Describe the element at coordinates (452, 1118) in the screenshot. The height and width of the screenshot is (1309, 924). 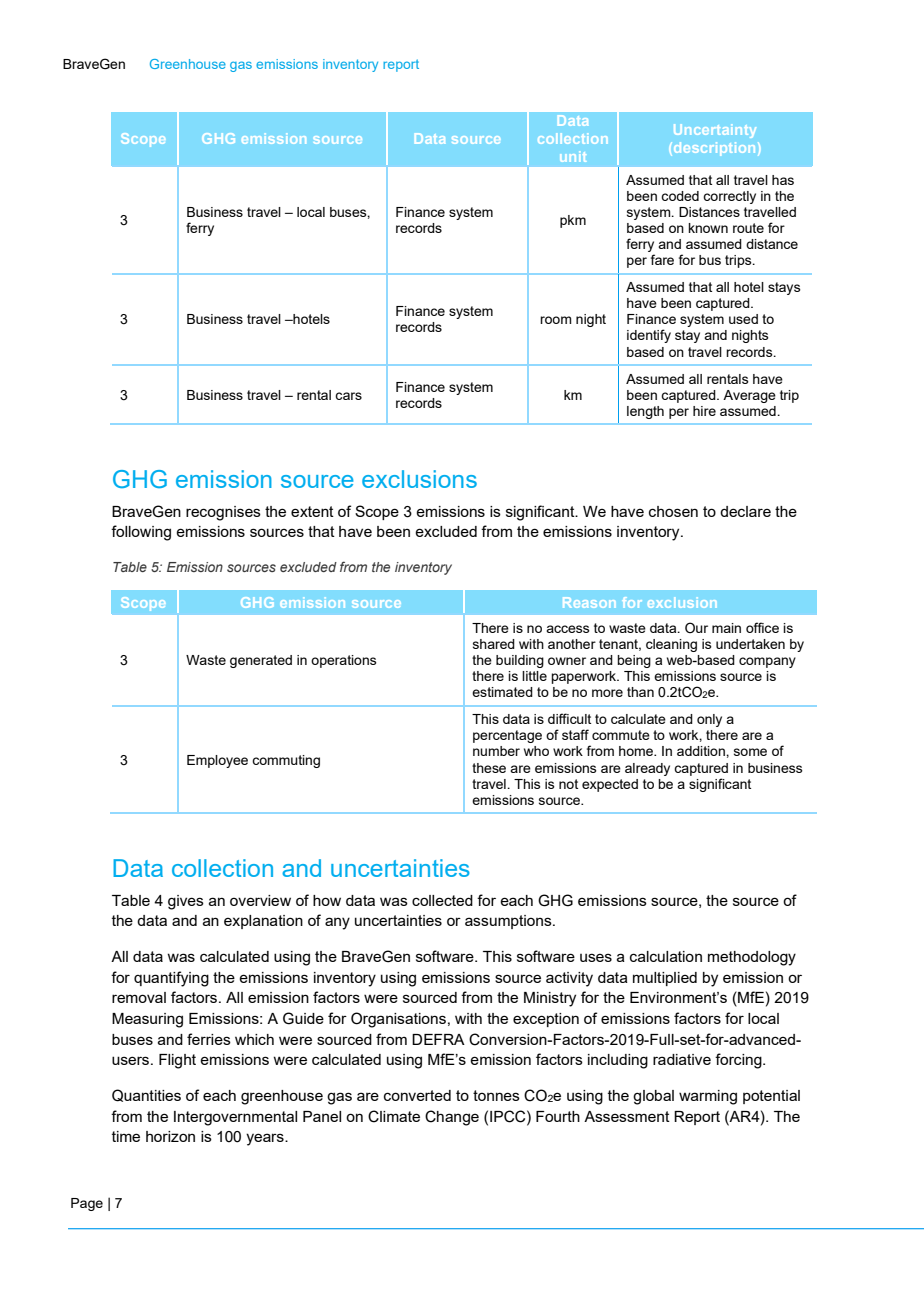
I see `Change` at that location.
